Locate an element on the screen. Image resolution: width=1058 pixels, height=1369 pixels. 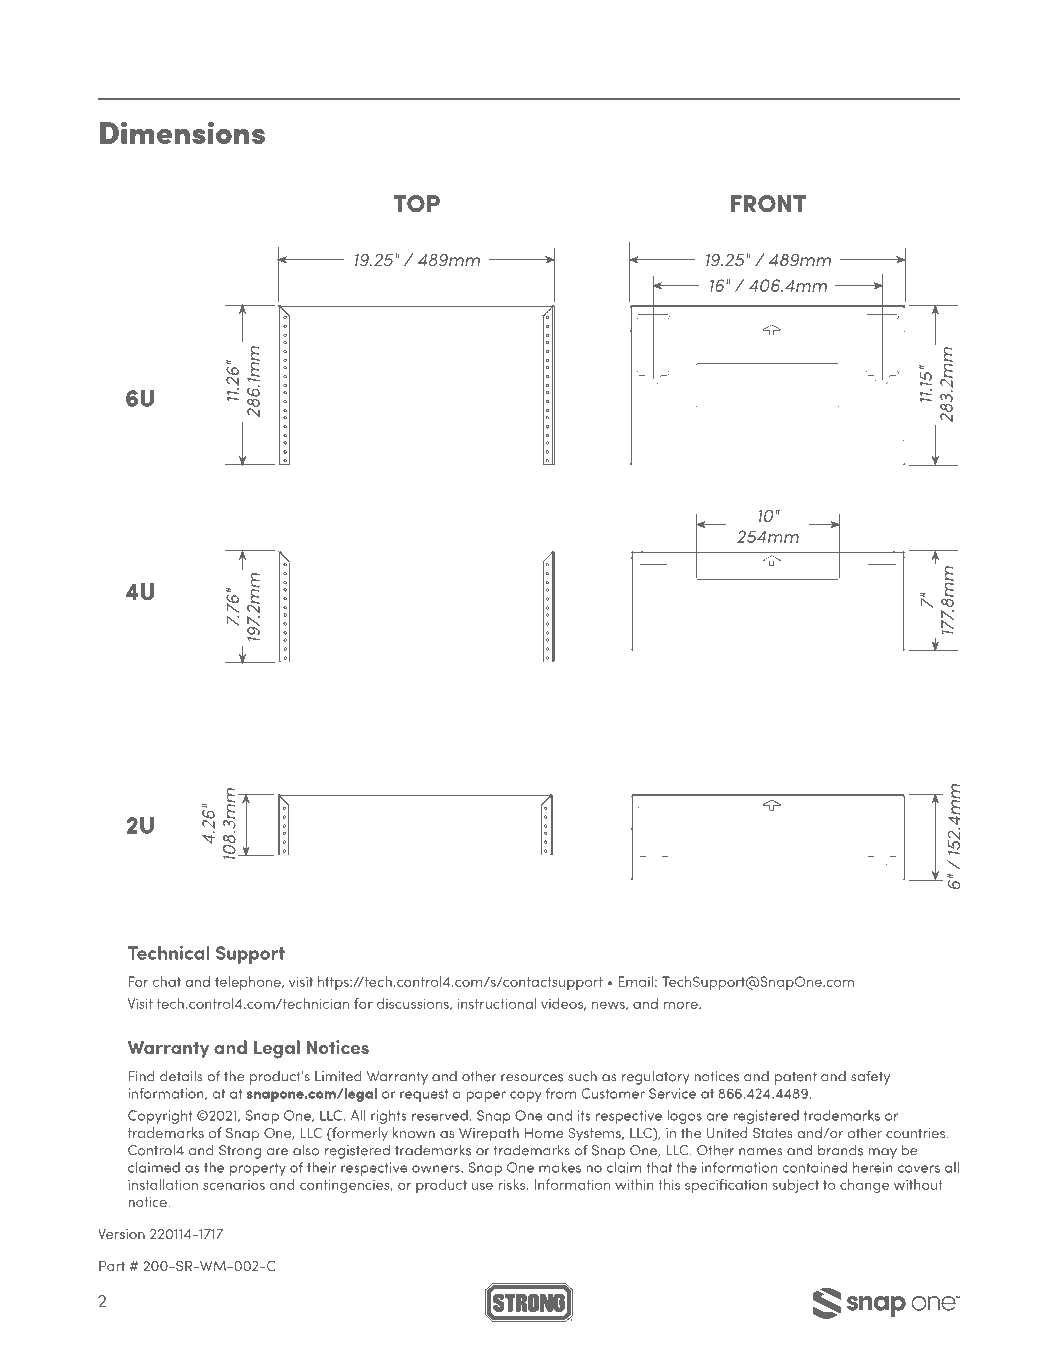
subject is located at coordinates (796, 1186).
